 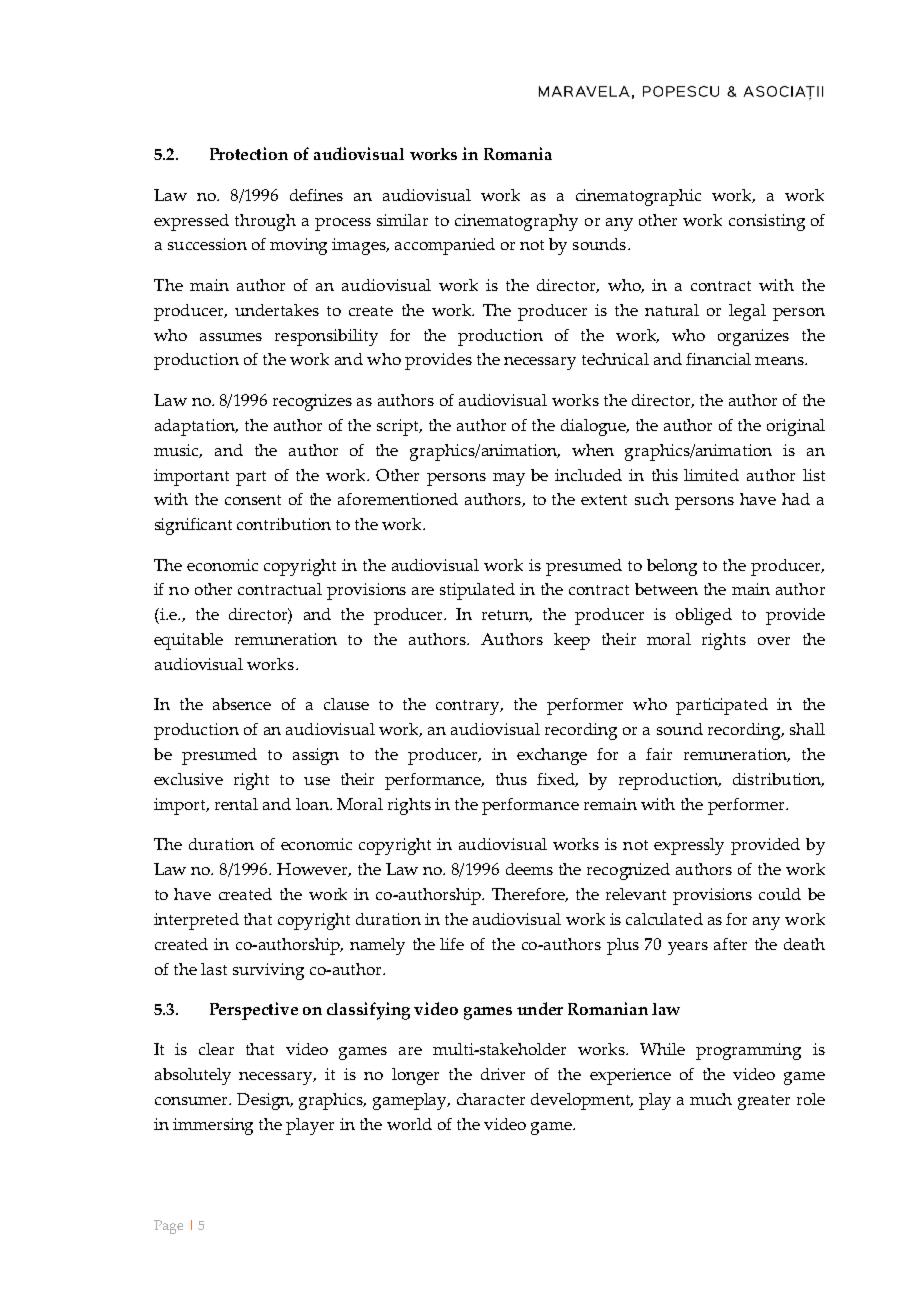 What do you see at coordinates (774, 641) in the page?
I see `over` at bounding box center [774, 641].
